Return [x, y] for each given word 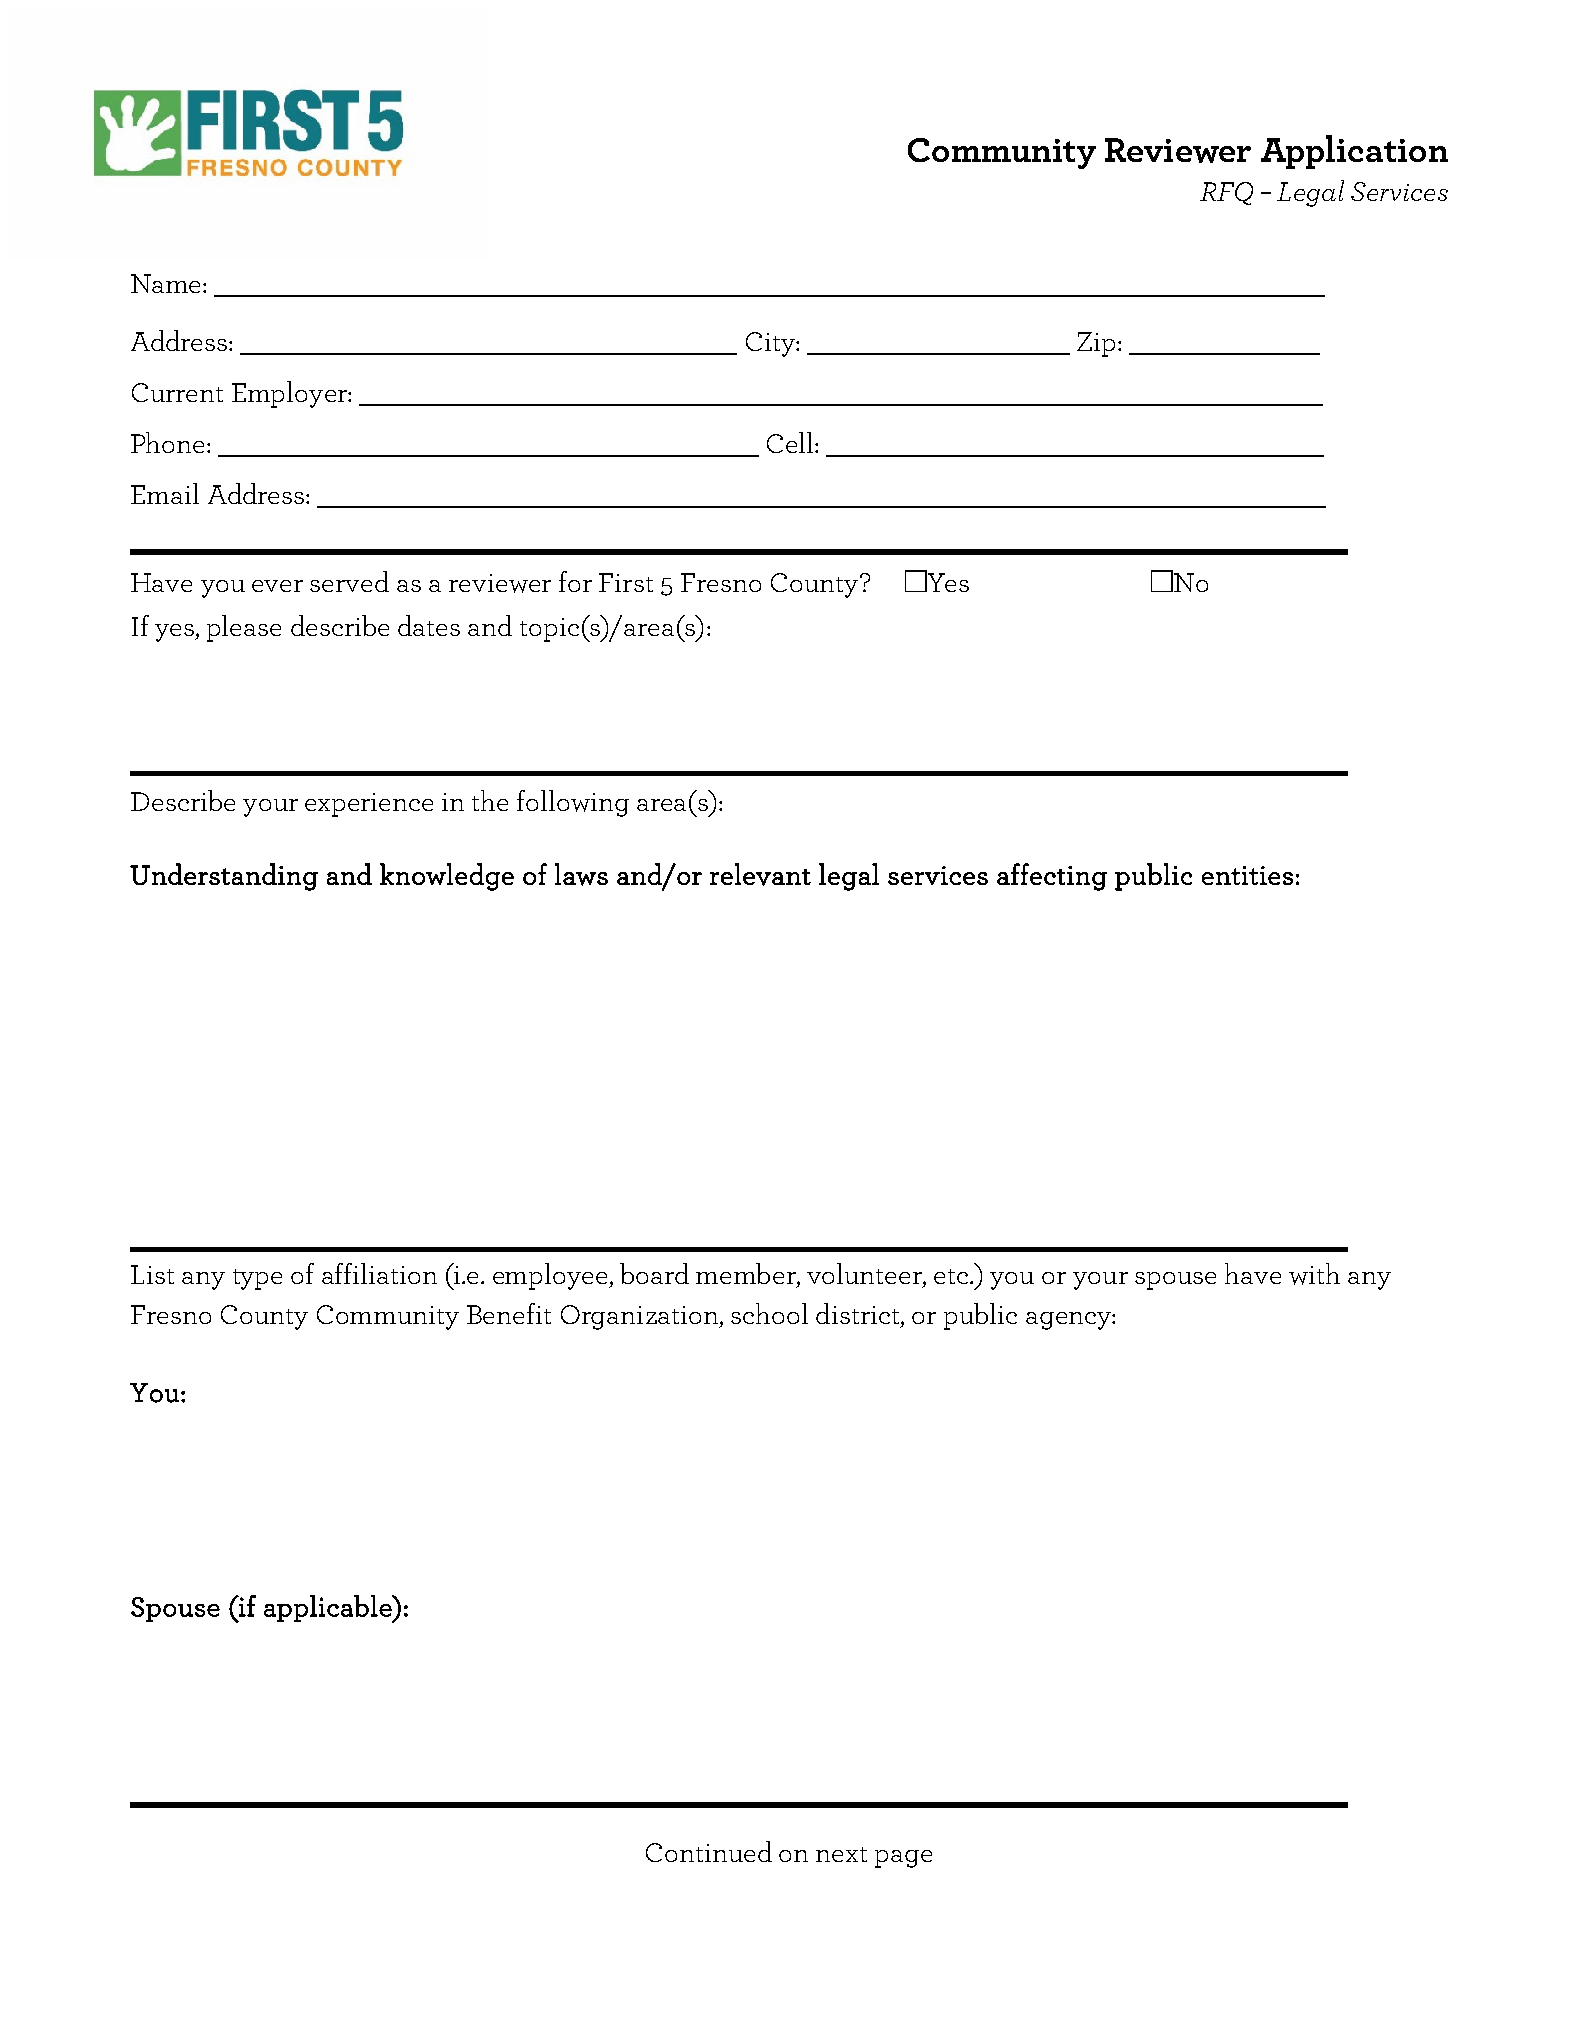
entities [1247, 875]
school [769, 1313]
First [626, 582]
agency [1069, 1321]
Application [1354, 152]
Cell [791, 442]
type [257, 1279]
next [841, 1854]
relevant [760, 874]
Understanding [224, 877]
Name [167, 283]
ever [277, 586]
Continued [709, 1851]
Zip [1098, 344]
